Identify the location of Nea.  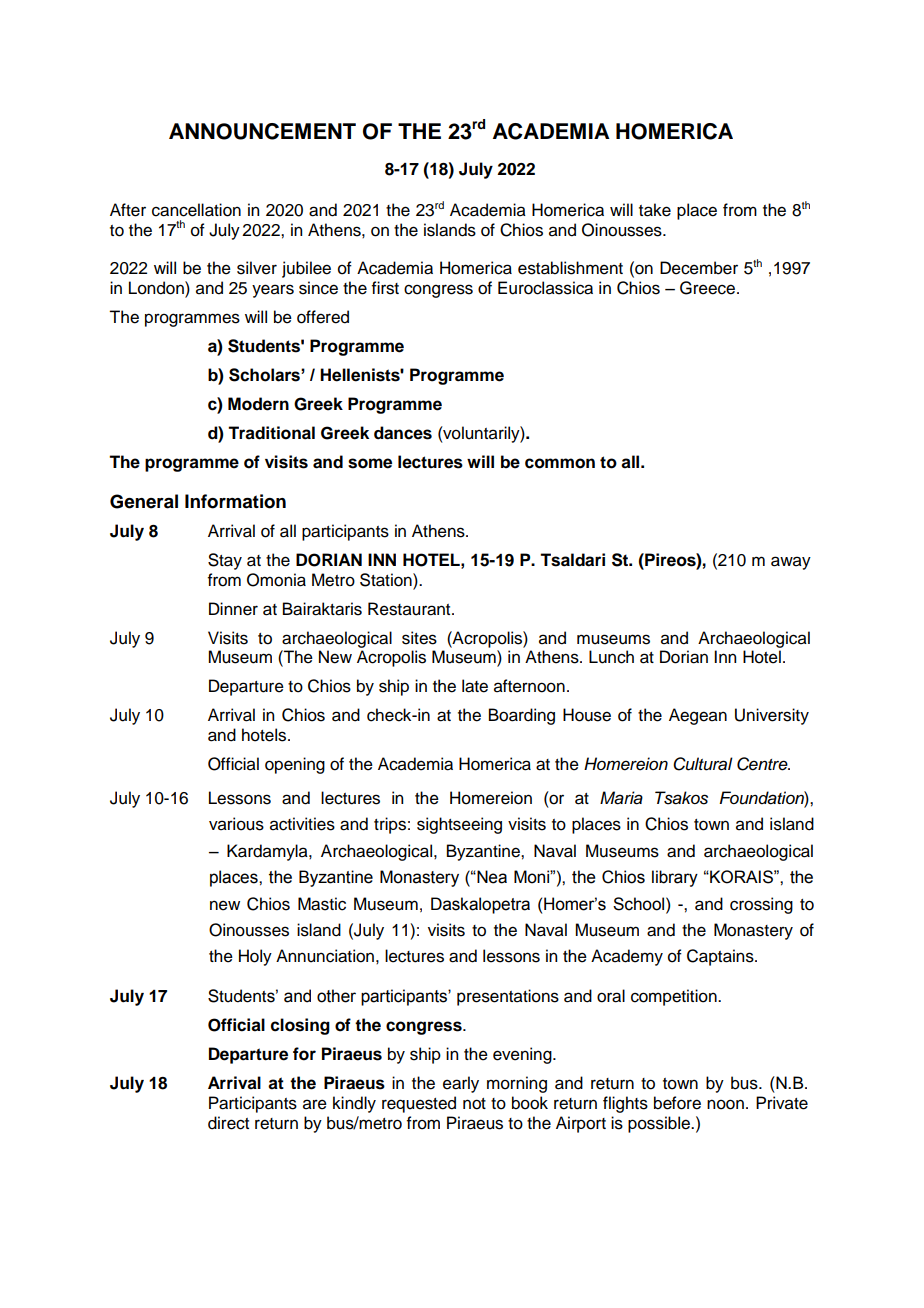
(491, 877).
